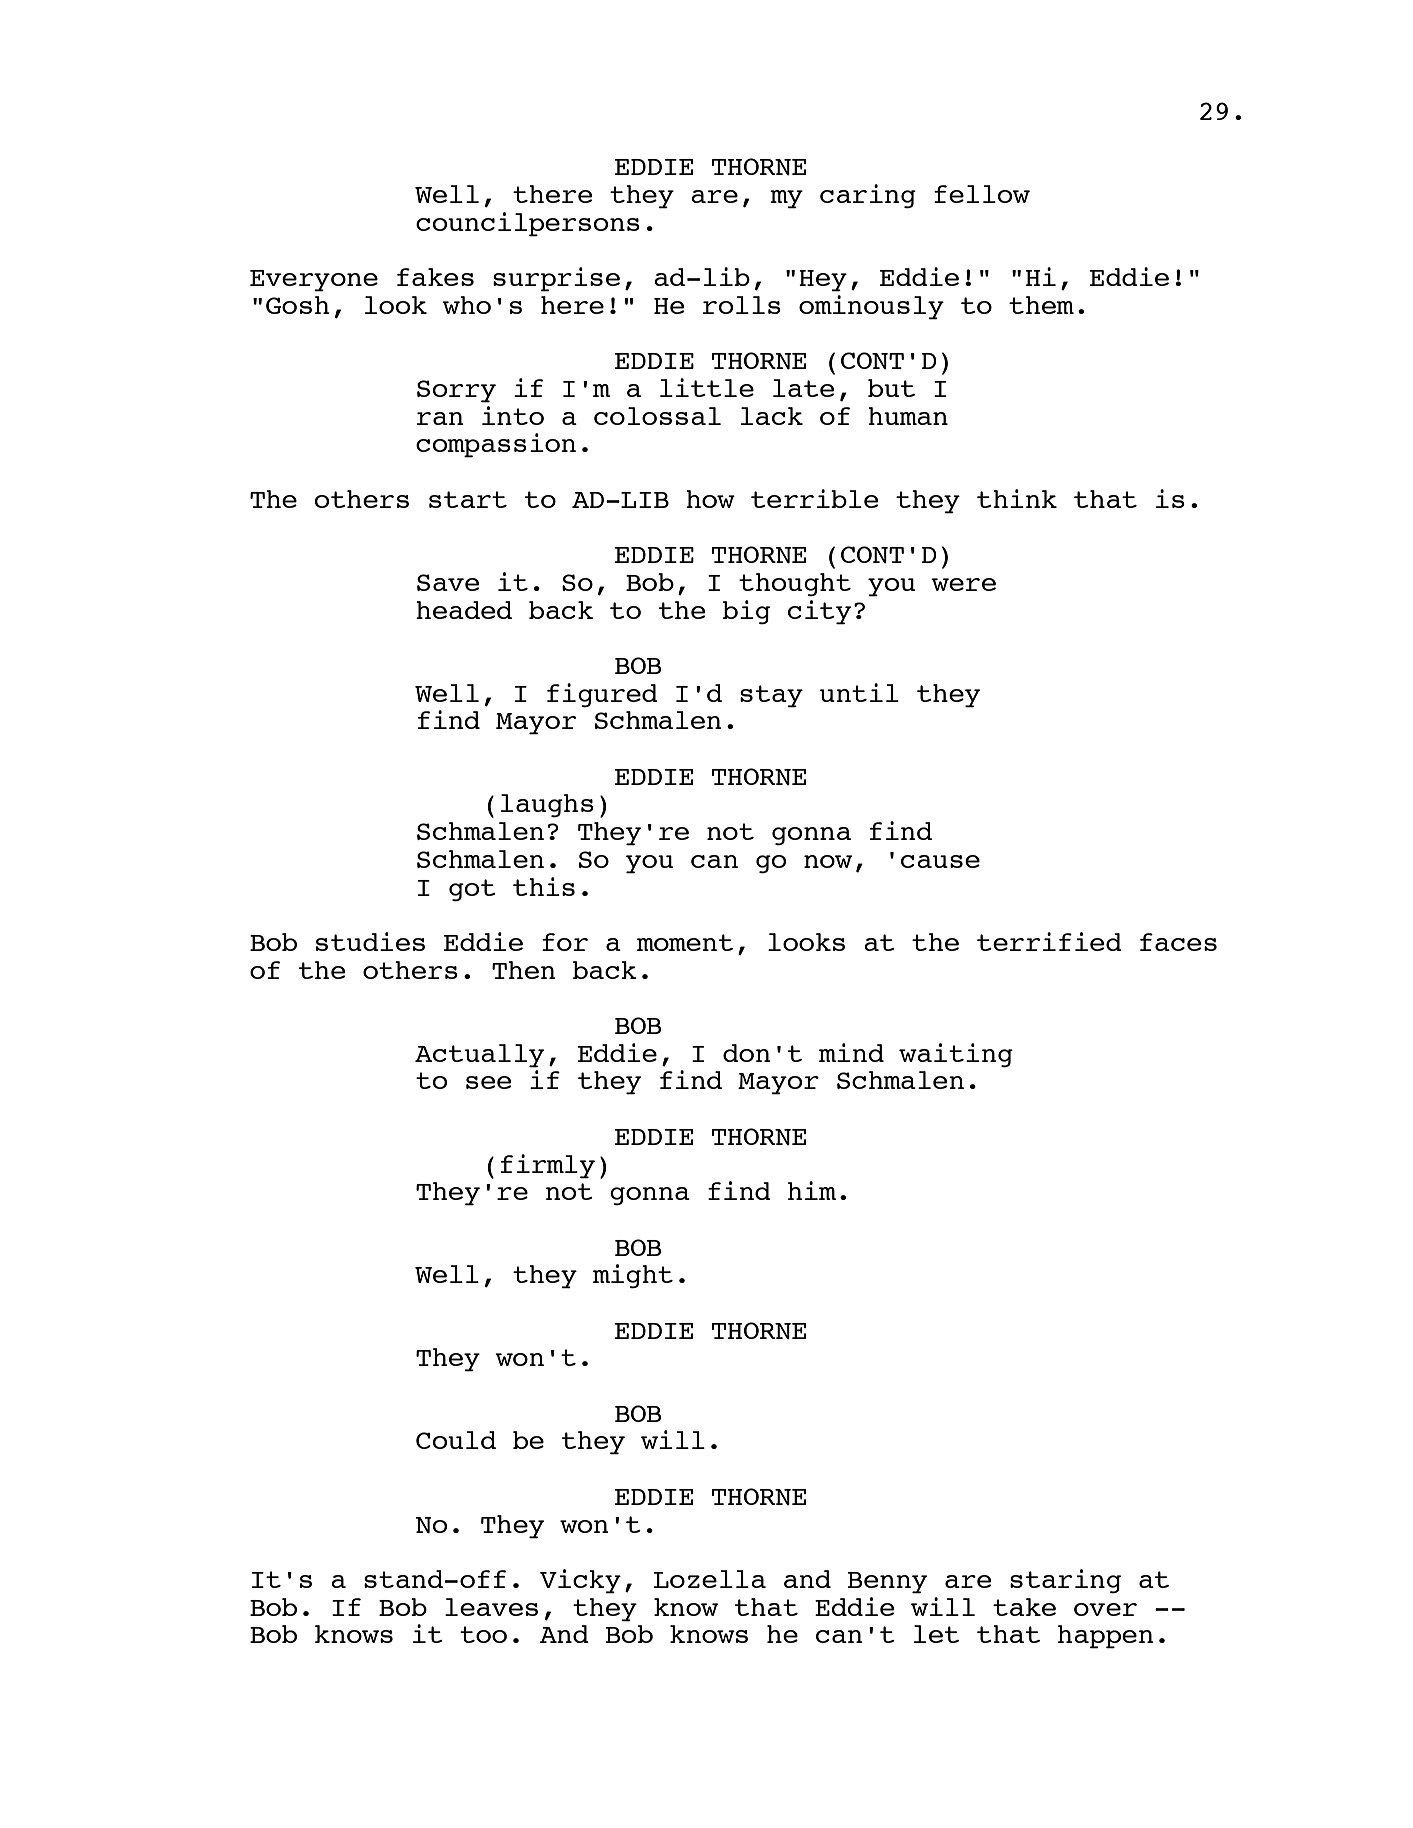 Image resolution: width=1413 pixels, height=1828 pixels. What do you see at coordinates (448, 582) in the screenshot?
I see `Save` at bounding box center [448, 582].
